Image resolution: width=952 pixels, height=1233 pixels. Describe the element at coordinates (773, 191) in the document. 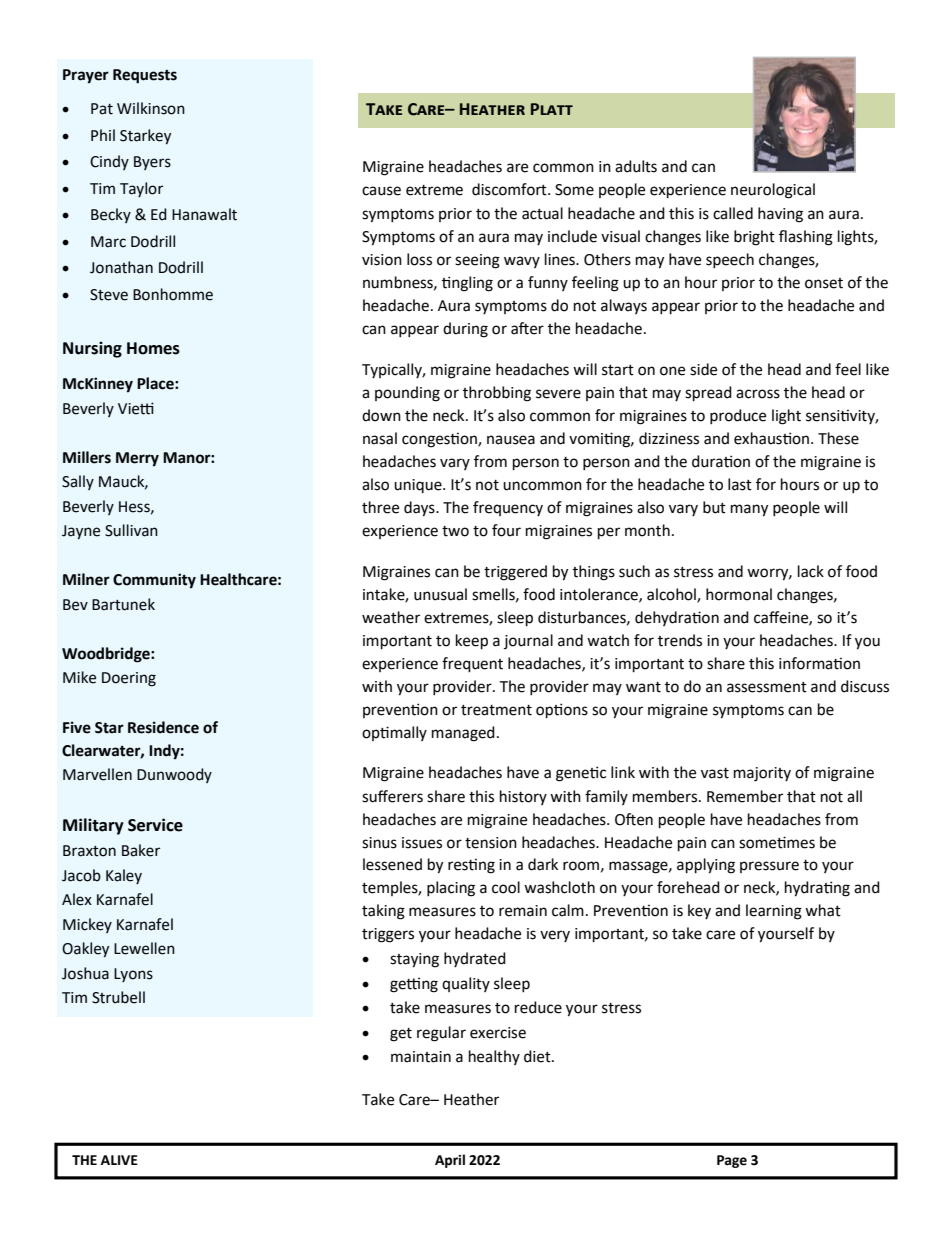

I see `neurological` at that location.
